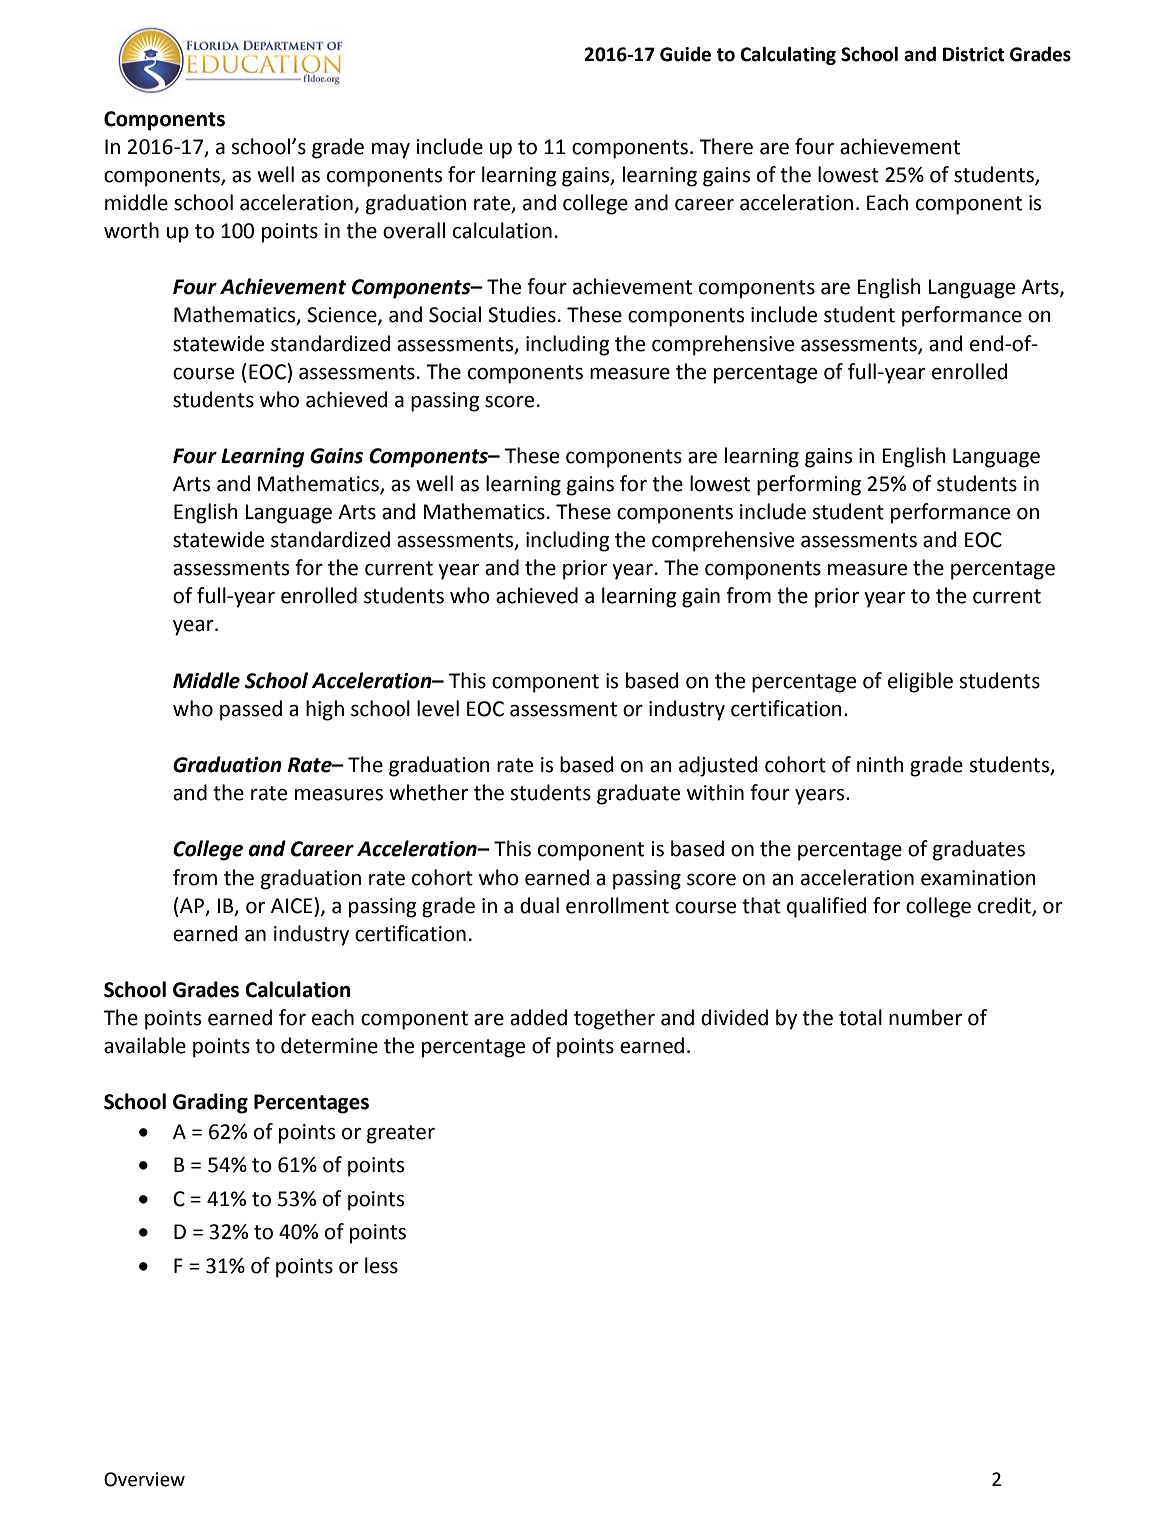 Image resolution: width=1175 pixels, height=1520 pixels. I want to click on number, so click(925, 1017).
